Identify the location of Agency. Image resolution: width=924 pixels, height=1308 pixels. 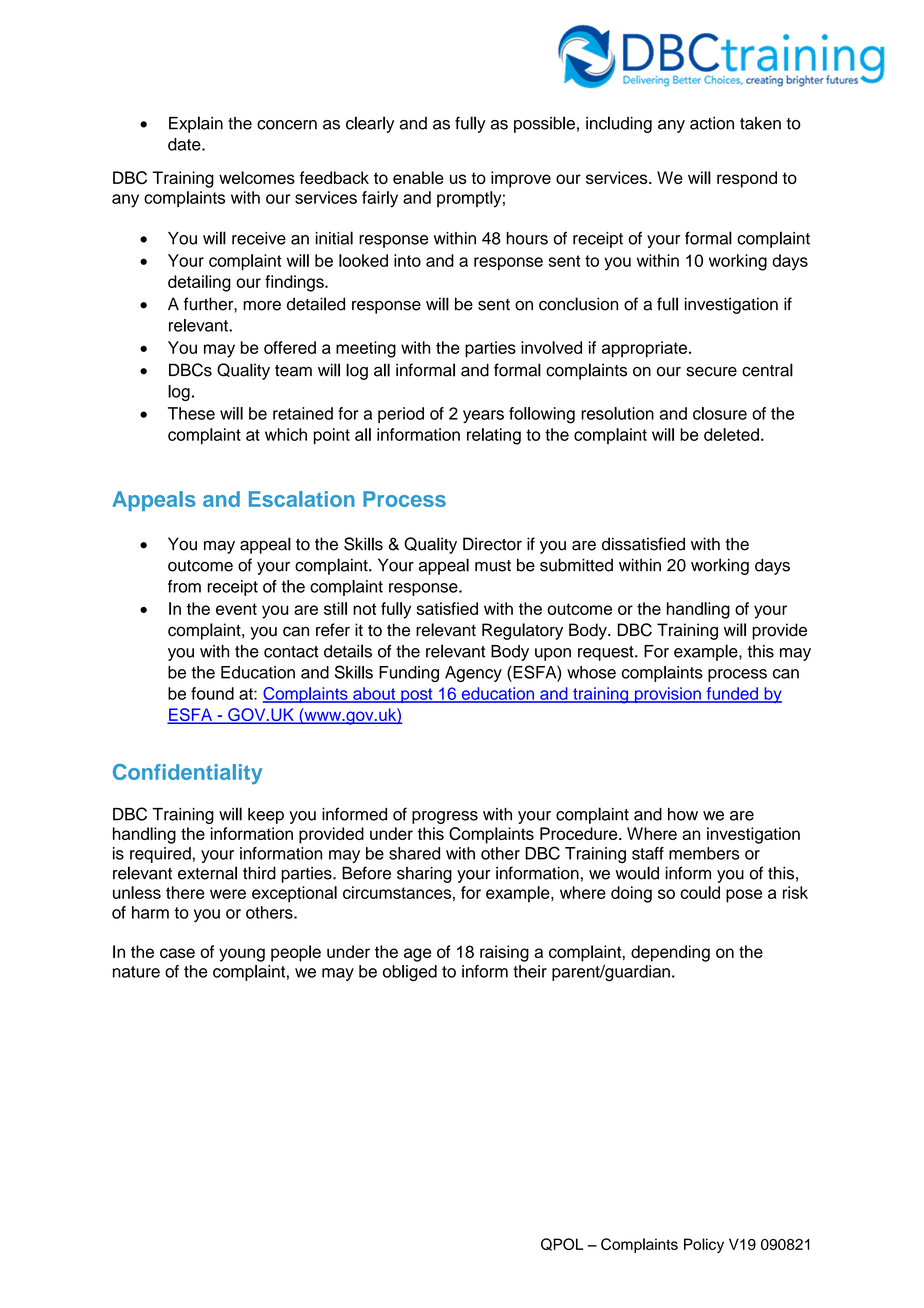
(473, 674).
